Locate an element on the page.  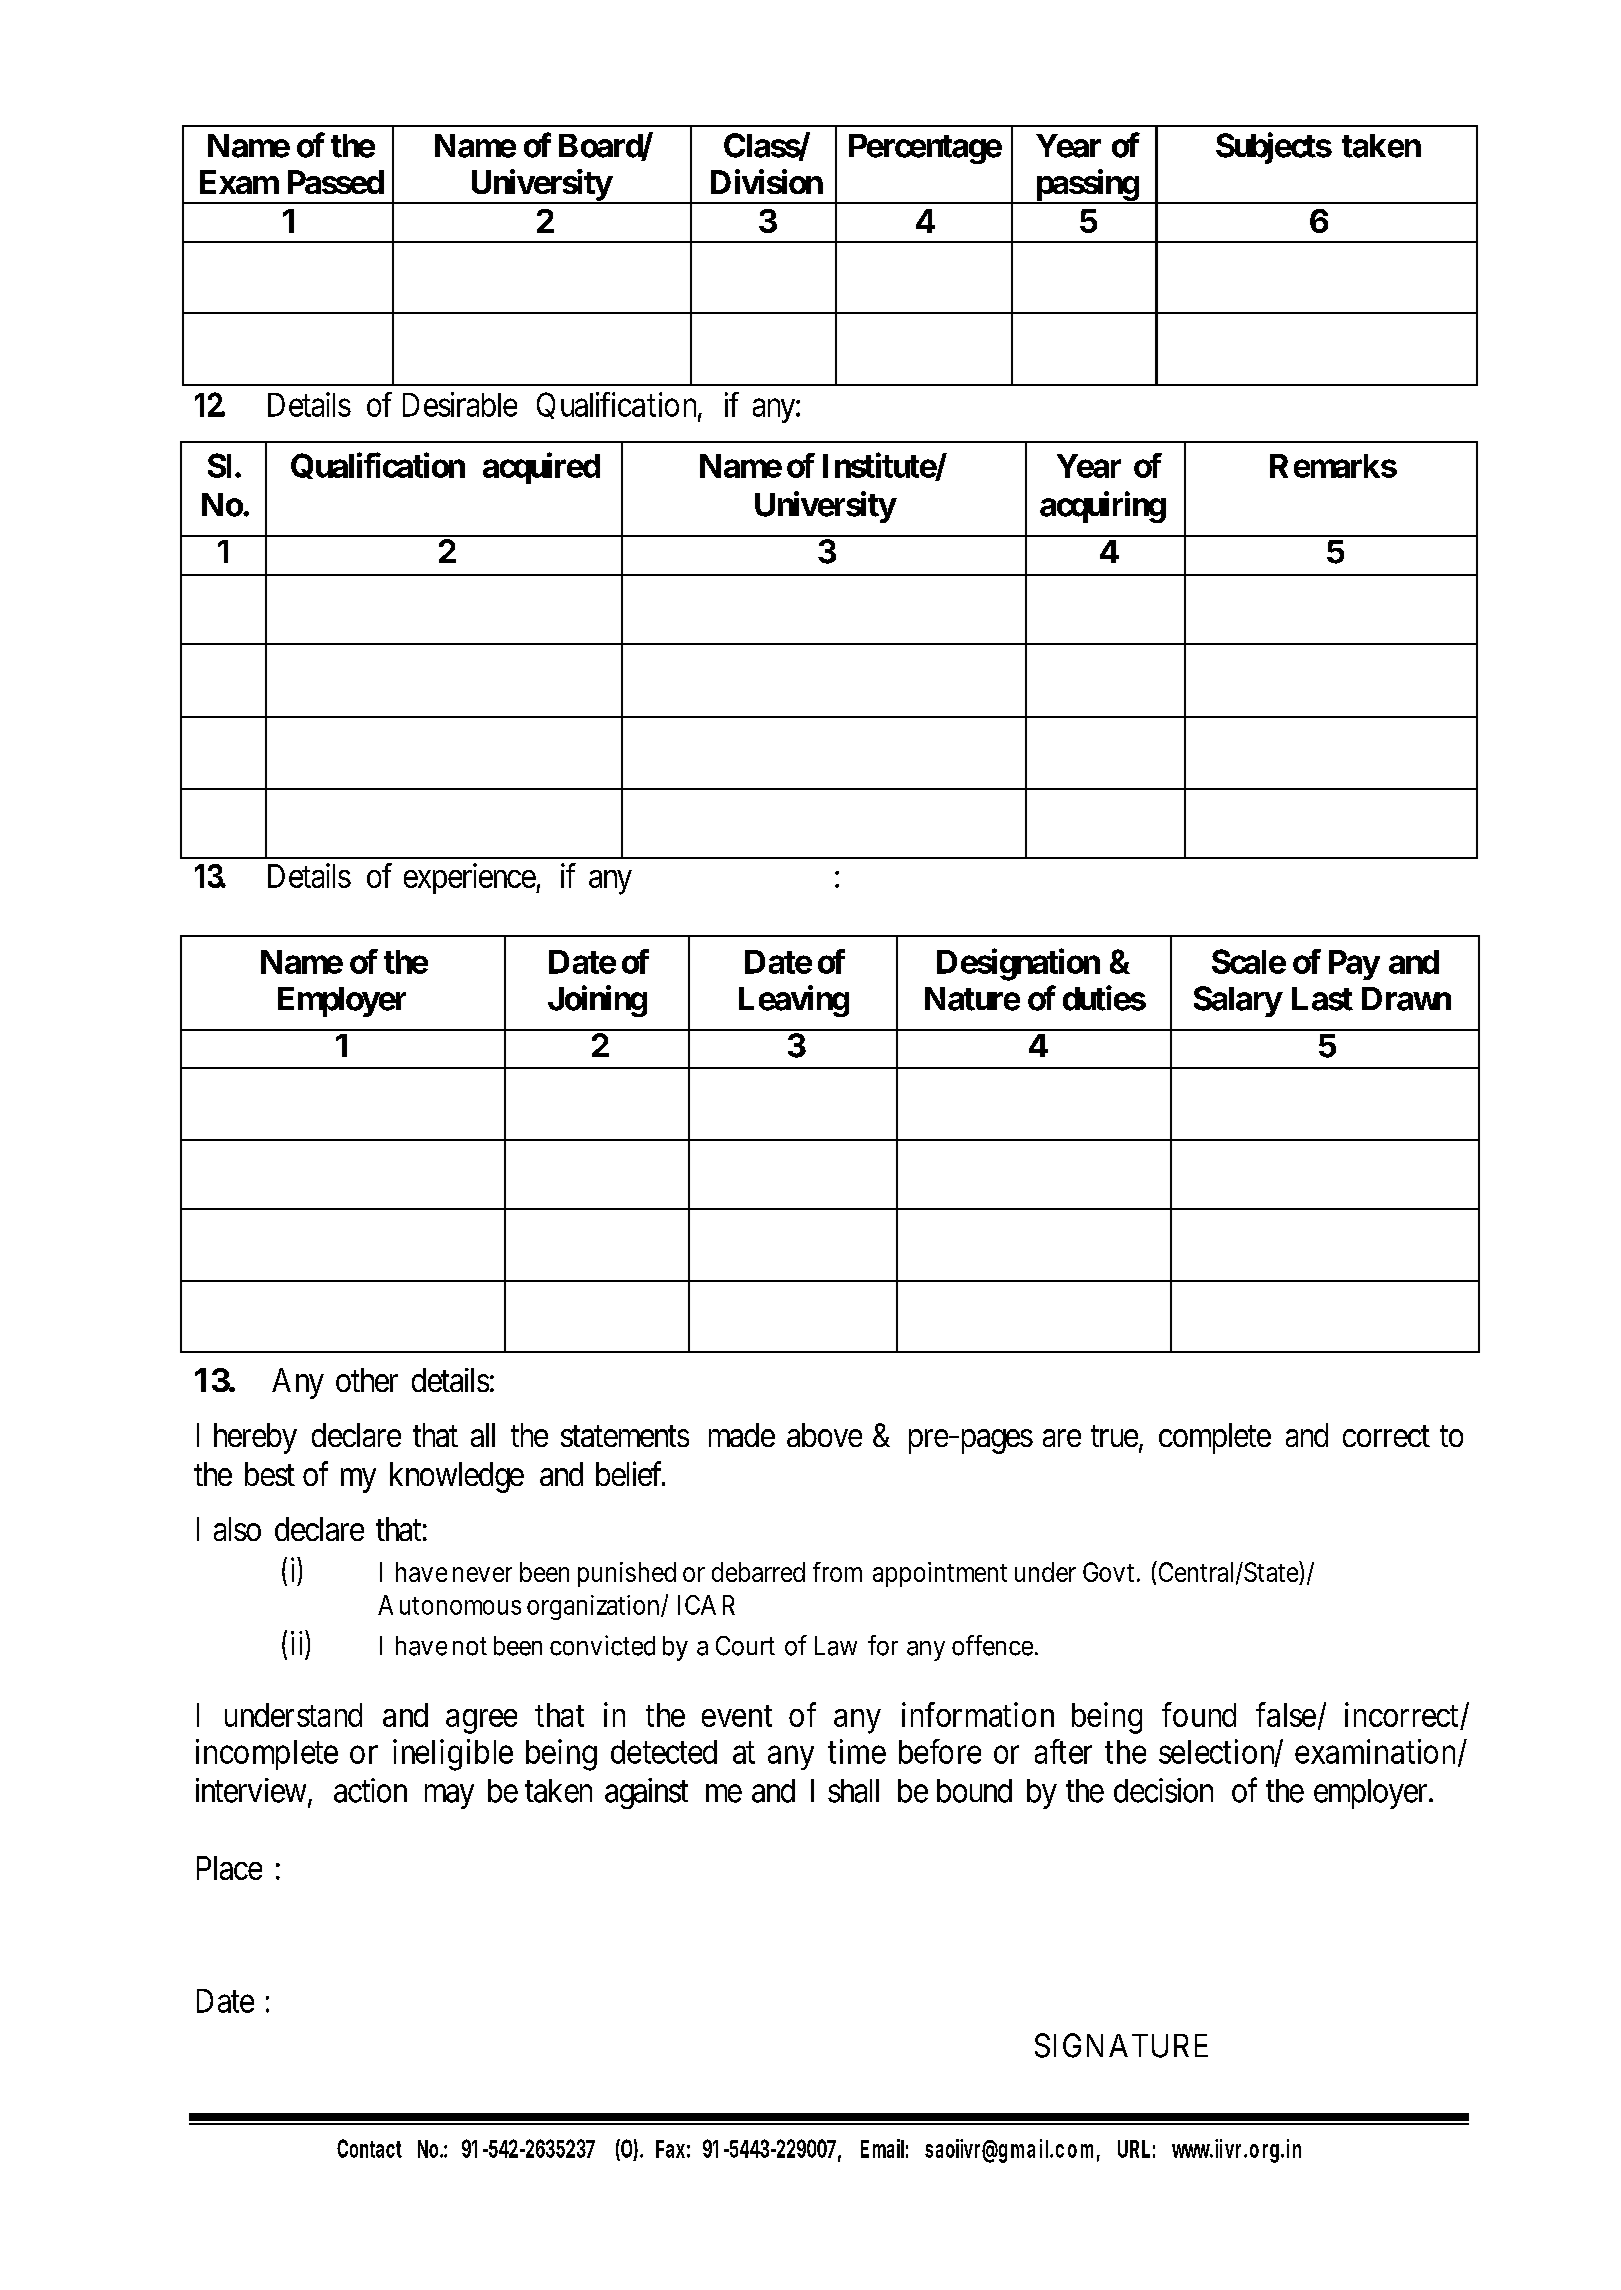
Passed is located at coordinates (336, 182).
